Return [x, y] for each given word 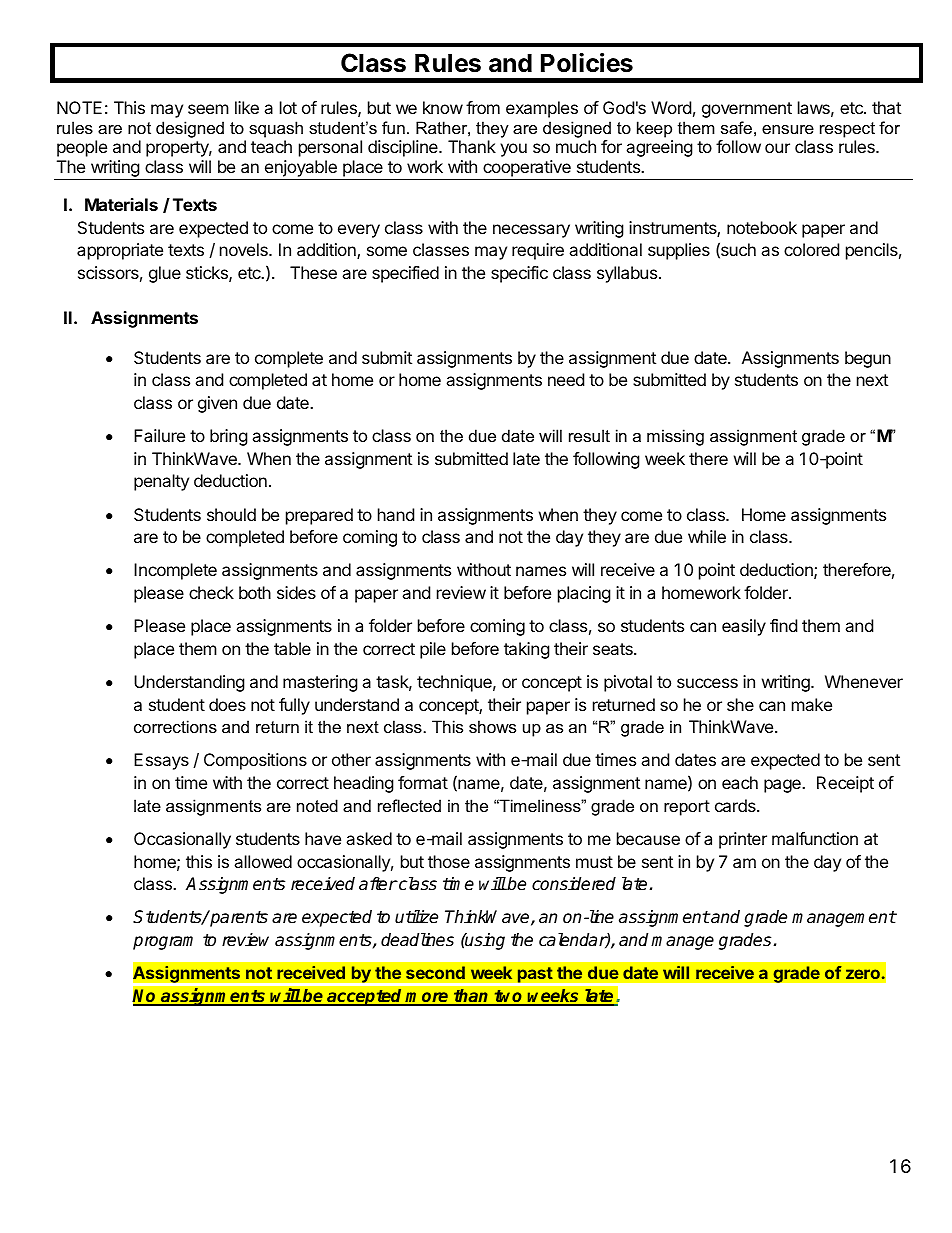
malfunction [815, 838]
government [747, 110]
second [435, 972]
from [483, 107]
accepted [365, 997]
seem [208, 109]
